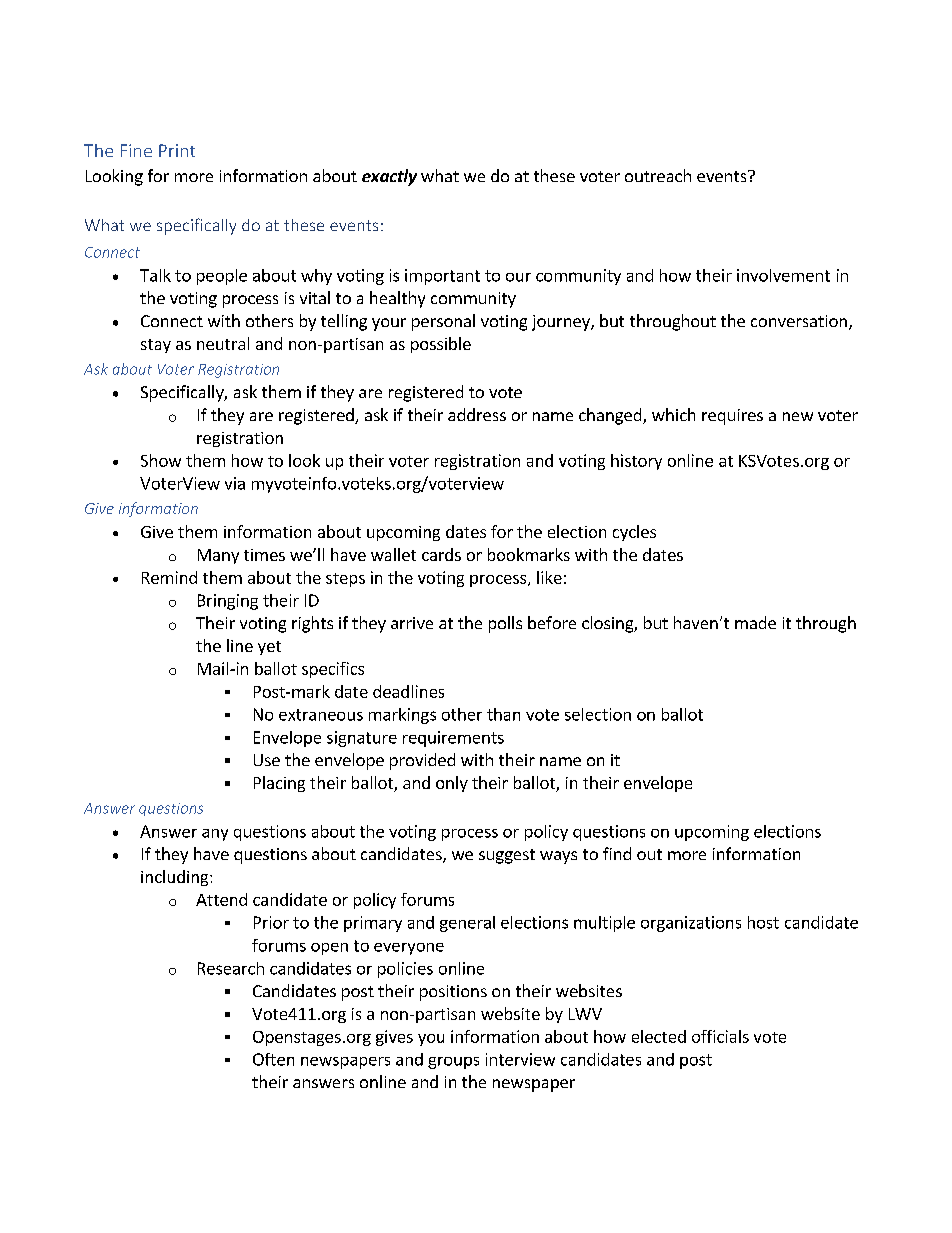  What do you see at coordinates (755, 622) in the document?
I see `made` at bounding box center [755, 622].
